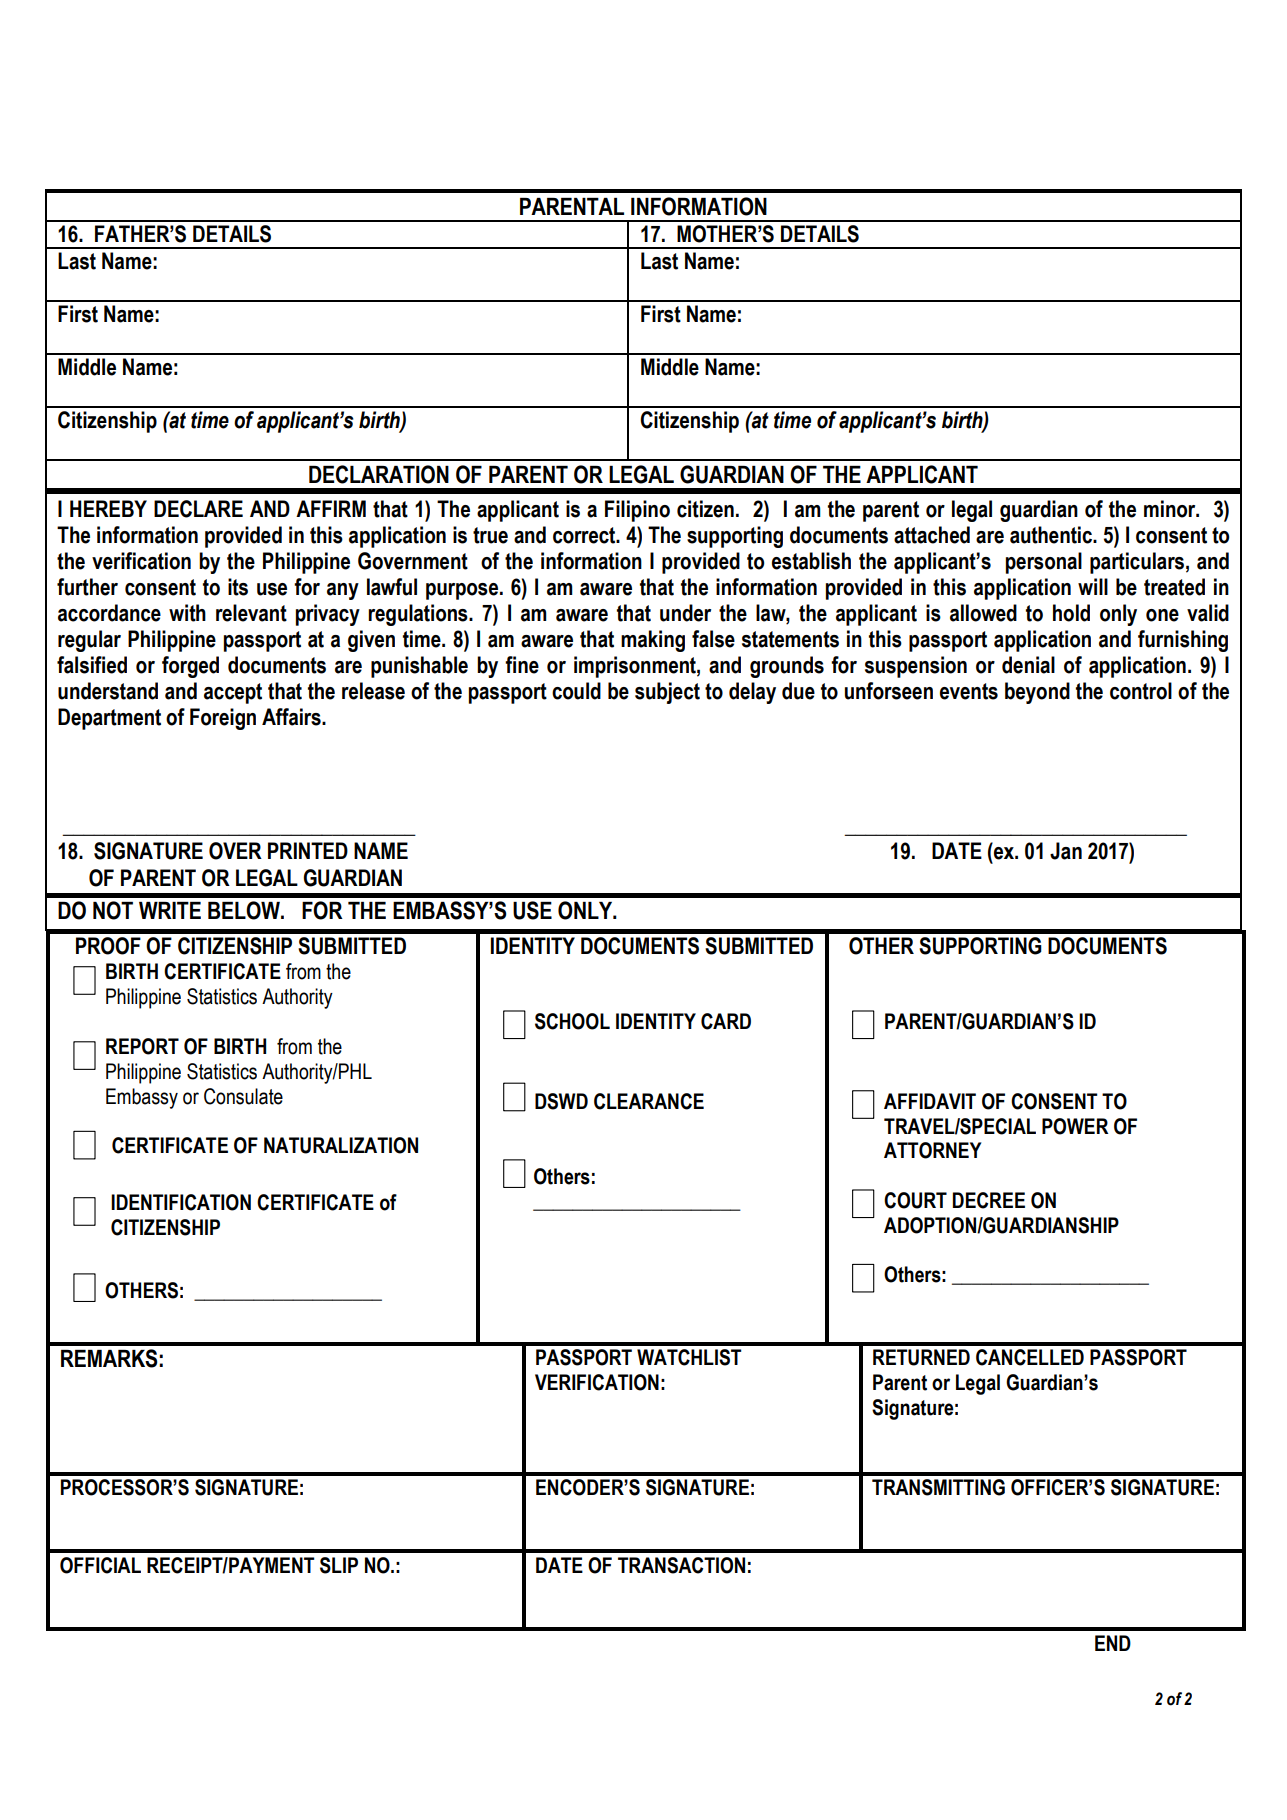  Describe the element at coordinates (1066, 851) in the document. I see `Jan` at that location.
